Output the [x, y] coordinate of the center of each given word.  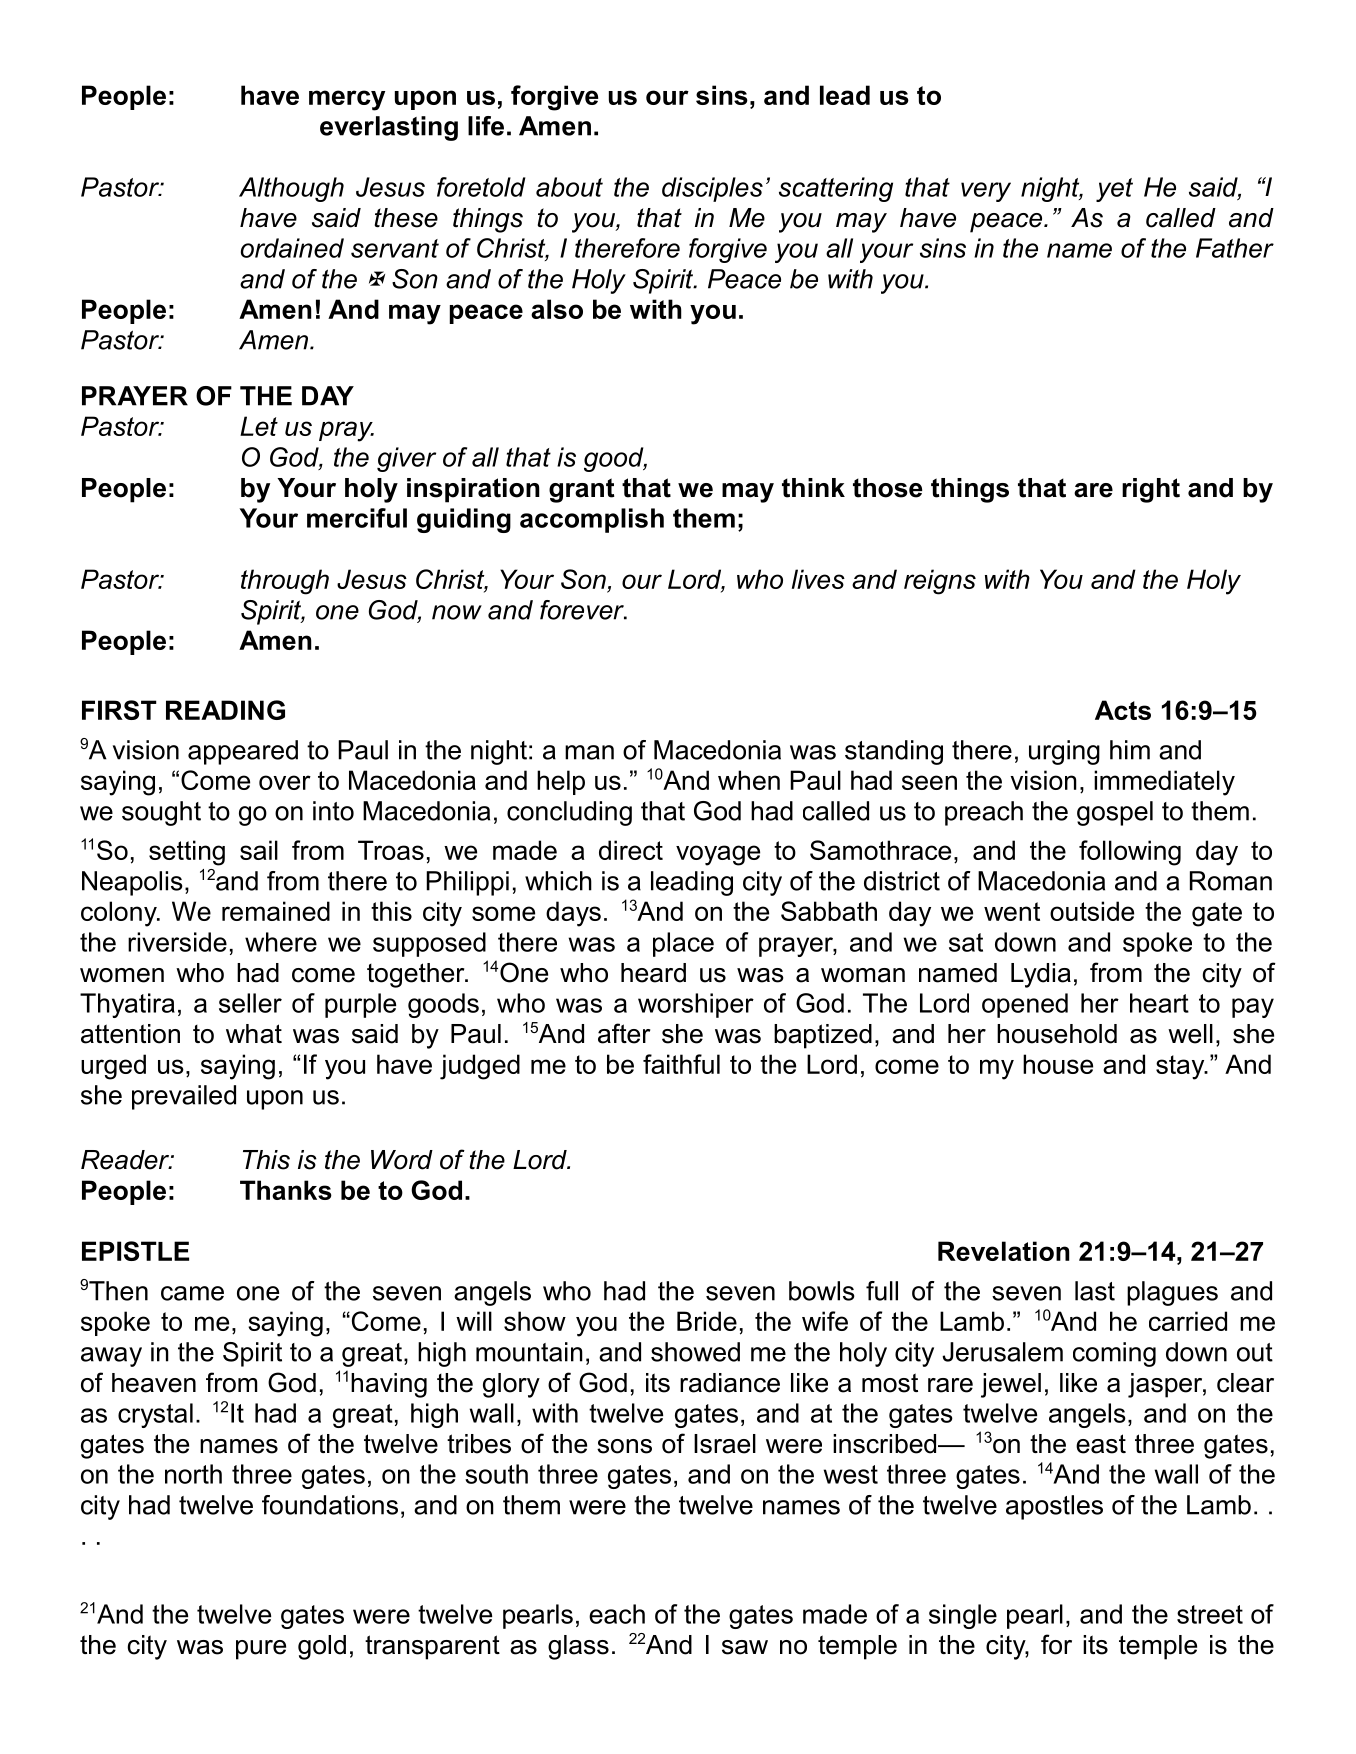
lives [818, 579]
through [285, 582]
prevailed [184, 1097]
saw [745, 1647]
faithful [681, 1064]
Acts [1123, 710]
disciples [712, 189]
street [1210, 1614]
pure [261, 1650]
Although [291, 189]
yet [1114, 190]
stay [1181, 1067]
